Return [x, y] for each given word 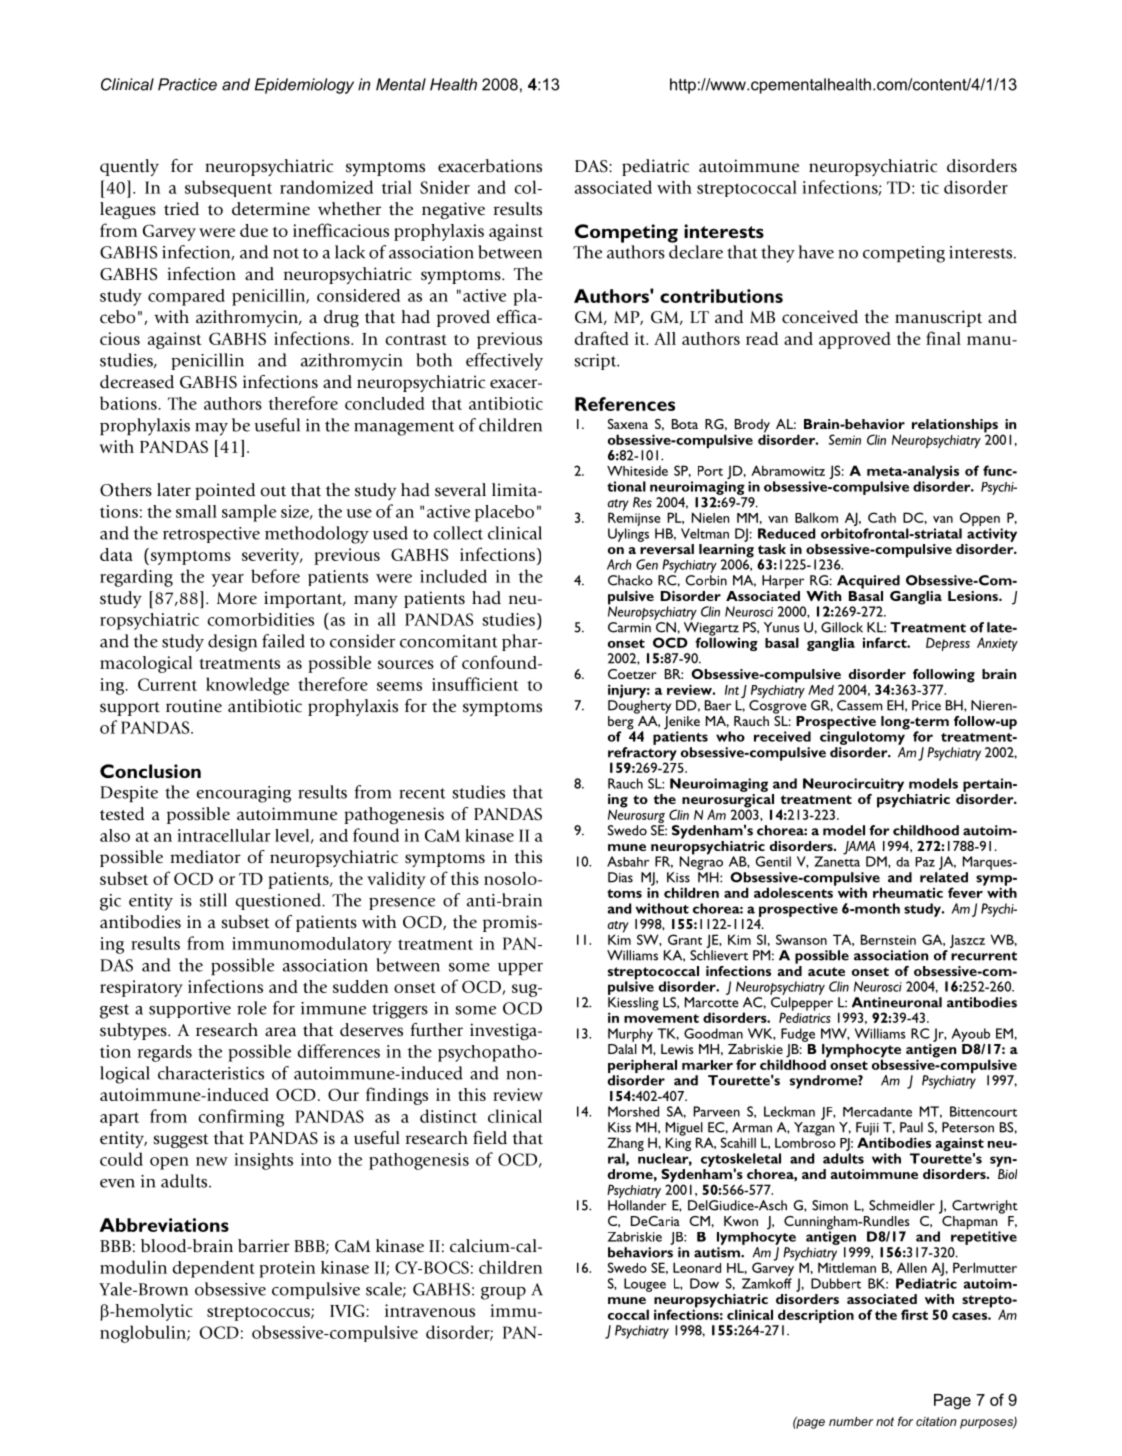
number [851, 1421]
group [503, 1293]
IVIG [348, 1310]
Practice [187, 84]
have [816, 252]
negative [453, 210]
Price [926, 705]
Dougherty [639, 707]
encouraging [243, 794]
